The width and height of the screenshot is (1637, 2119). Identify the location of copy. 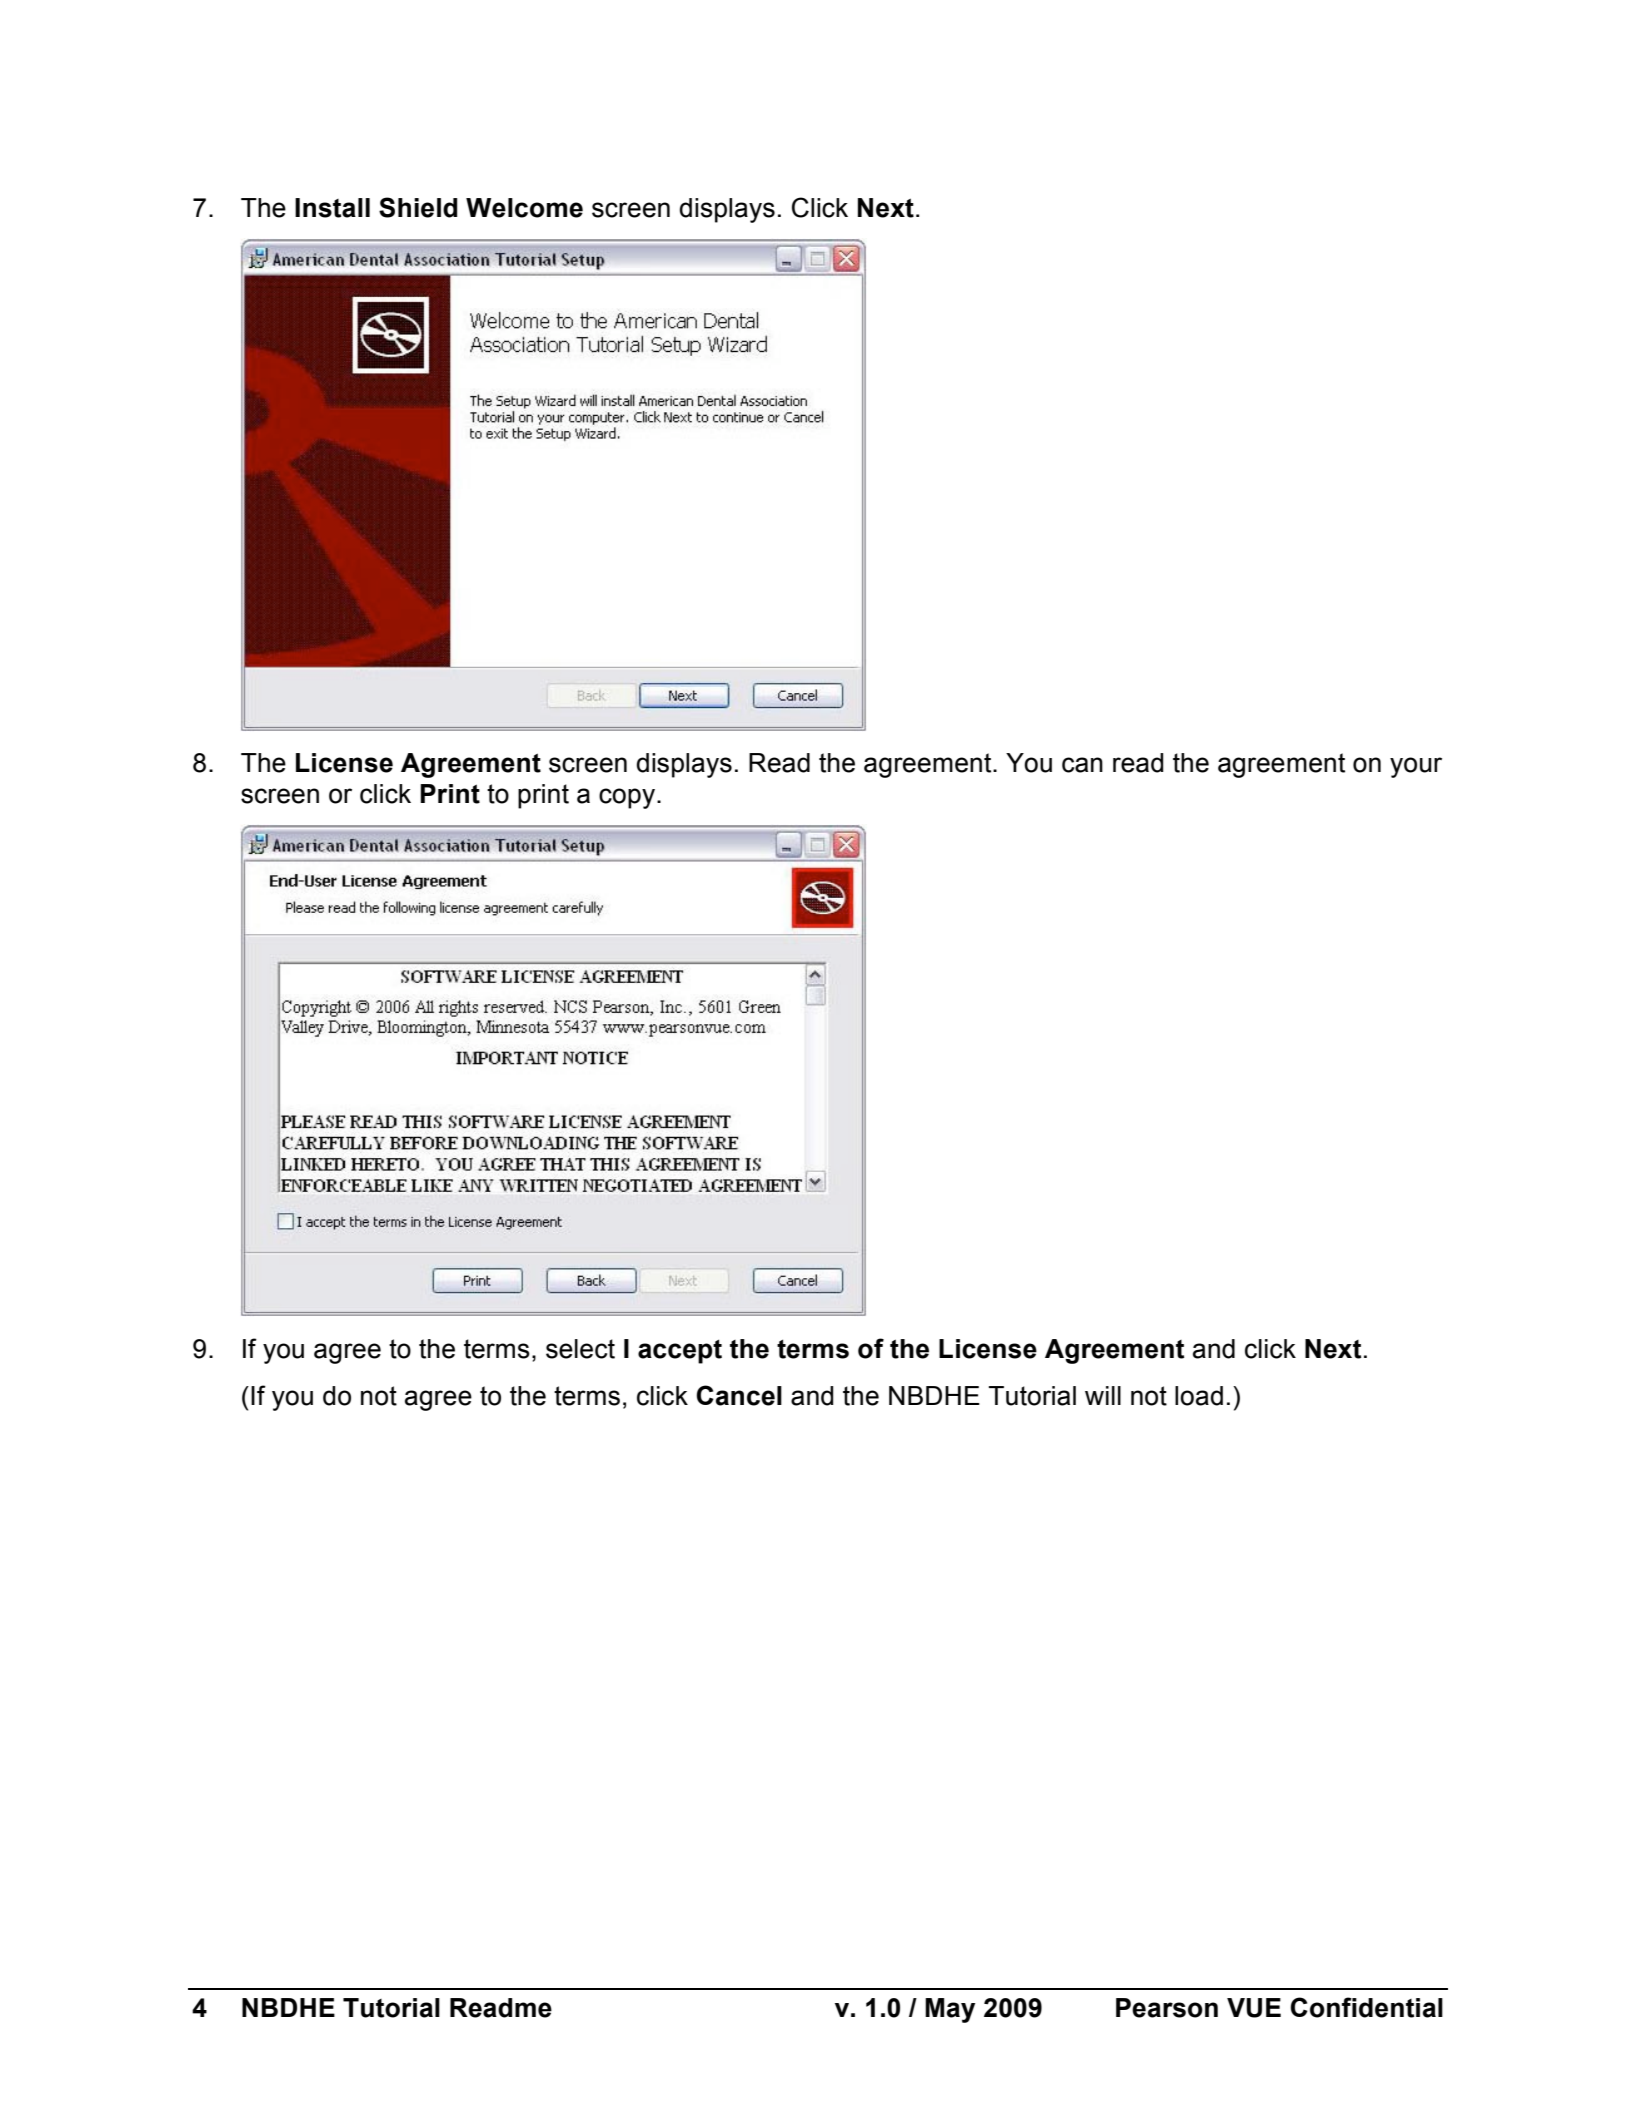
(627, 798).
